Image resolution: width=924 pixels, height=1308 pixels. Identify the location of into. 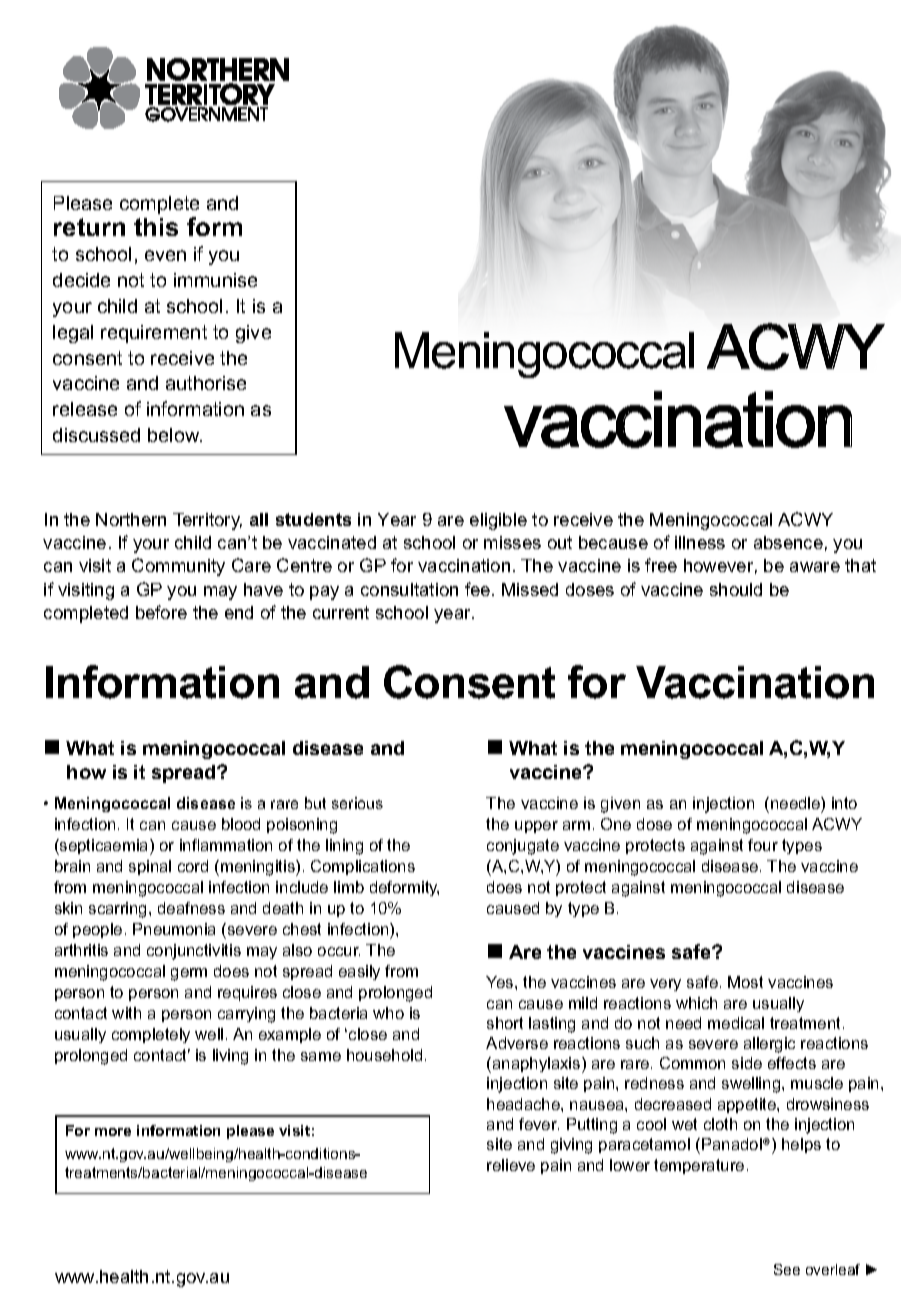
(844, 803).
